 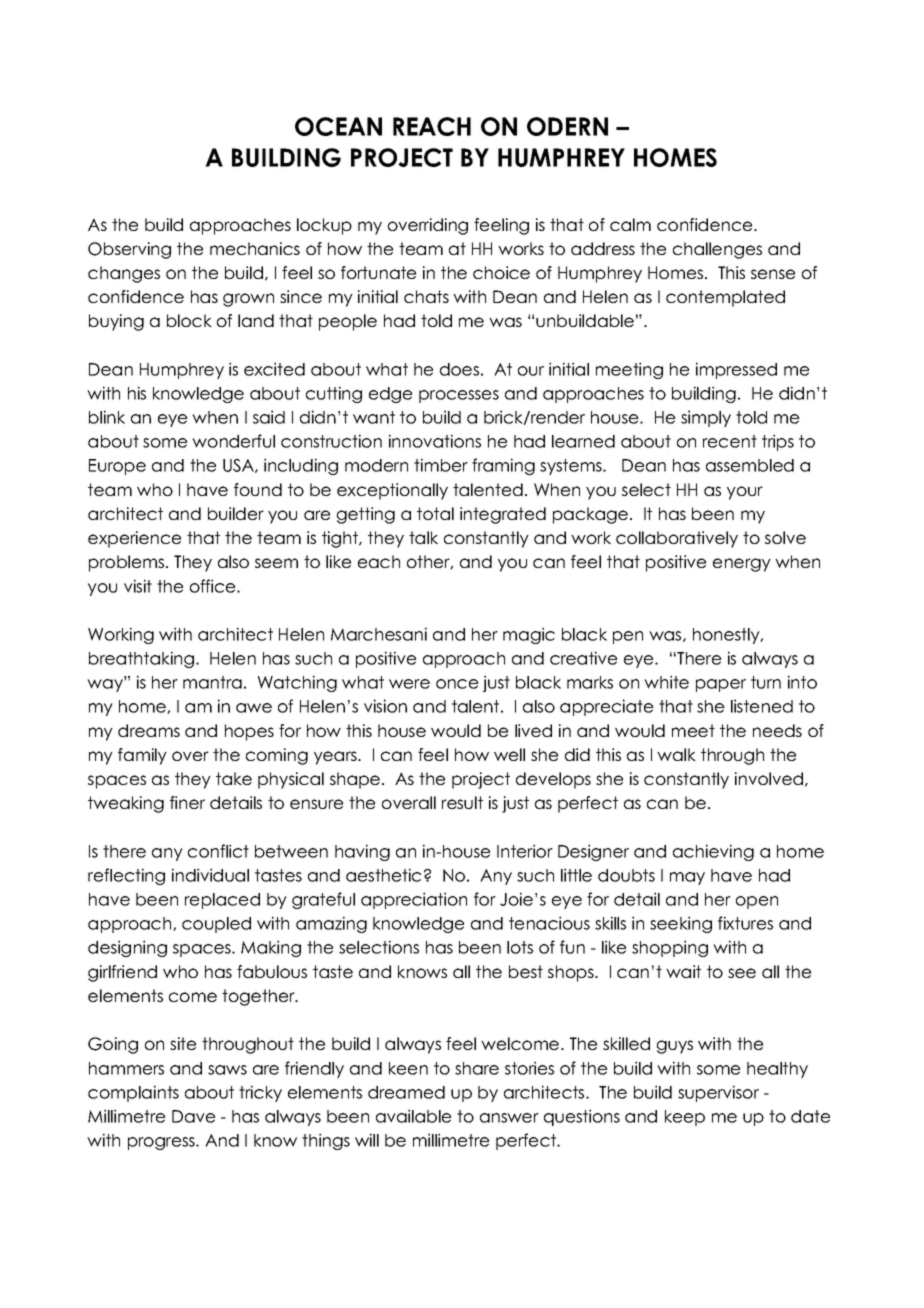 I want to click on impressed, so click(x=736, y=370).
